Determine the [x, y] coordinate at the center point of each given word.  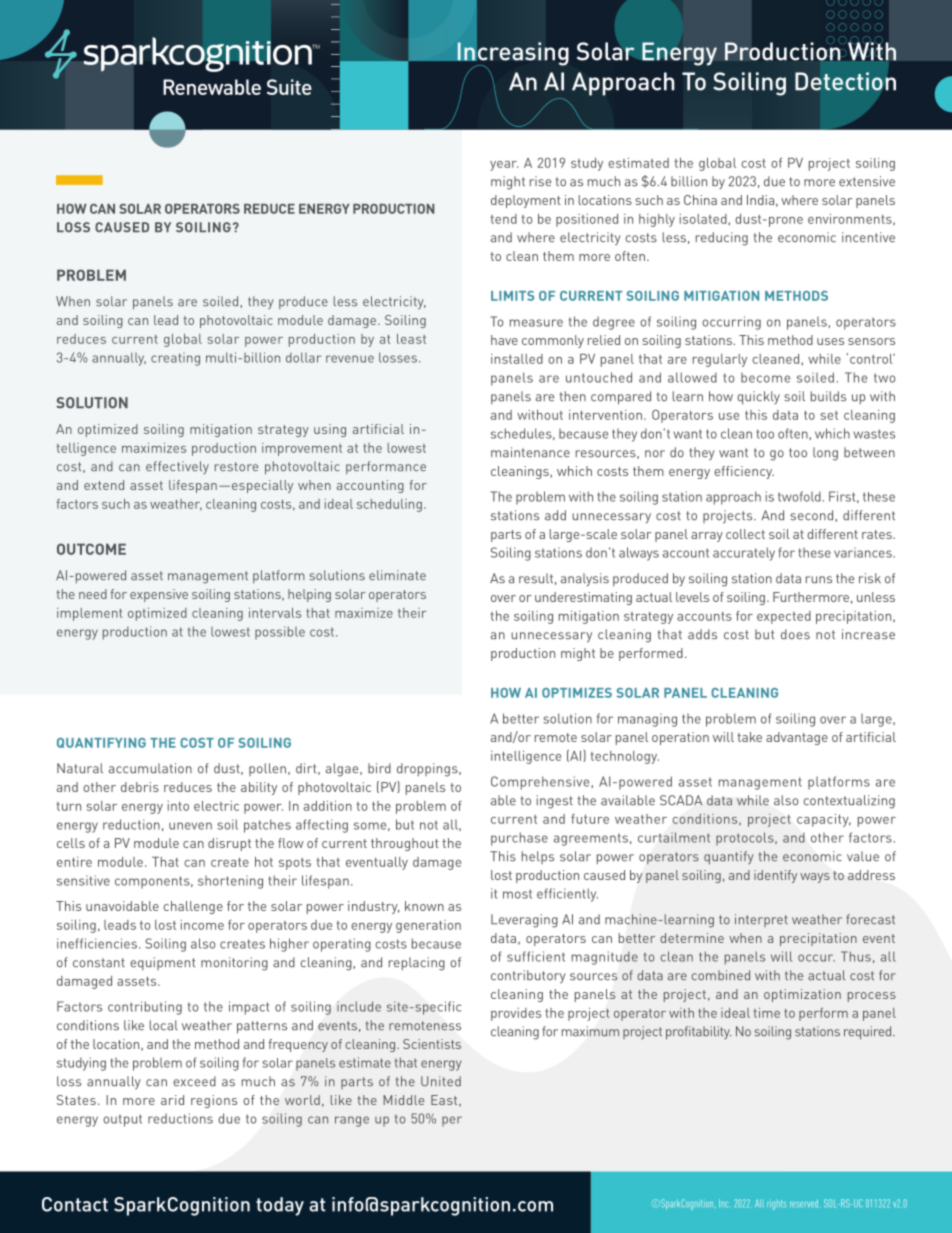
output [122, 1120]
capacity [824, 820]
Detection [845, 81]
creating [175, 359]
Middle [403, 1100]
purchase [519, 839]
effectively [177, 467]
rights [776, 1204]
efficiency [744, 472]
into [178, 806]
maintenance [530, 452]
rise [540, 181]
